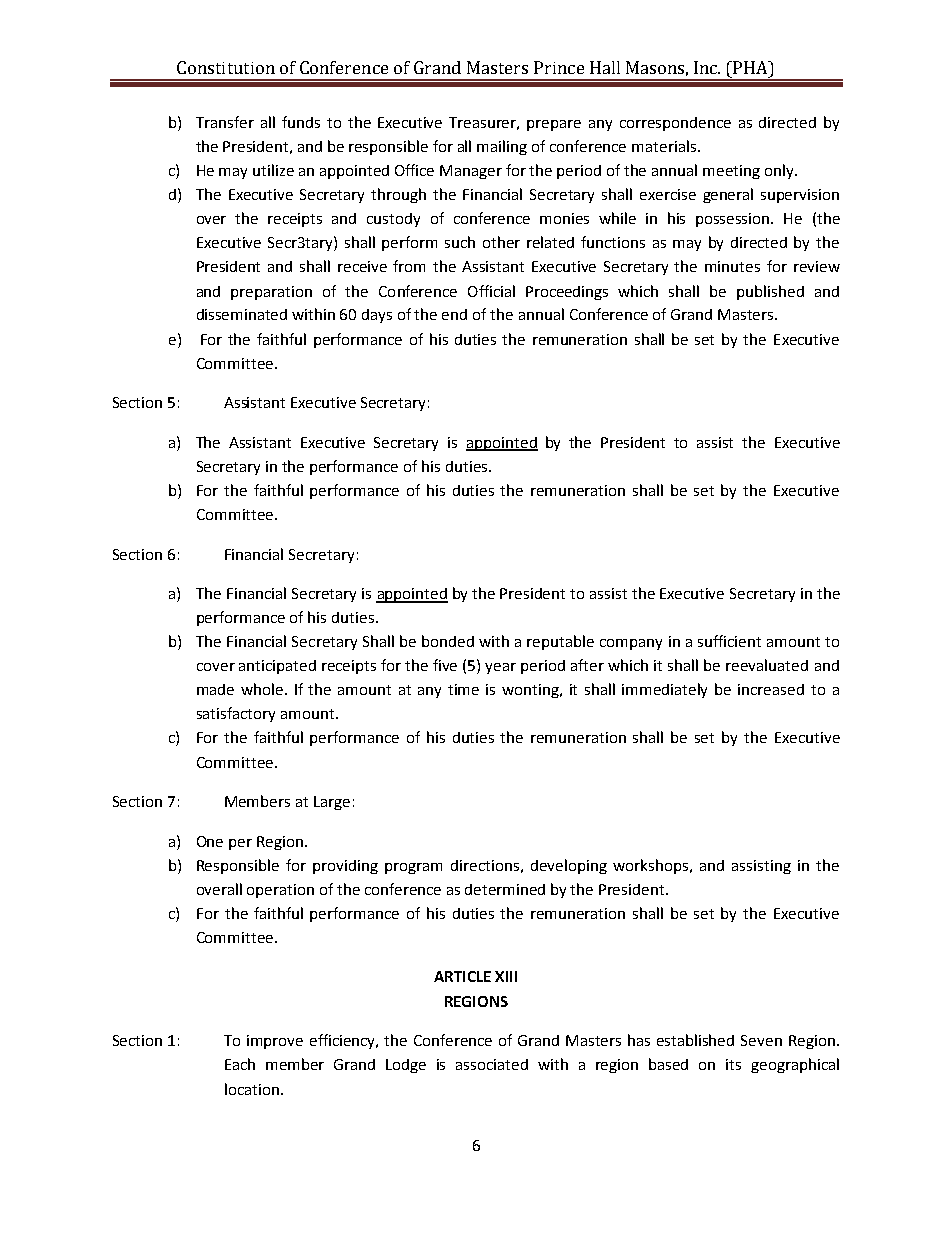  What do you see at coordinates (492, 1064) in the screenshot?
I see `associated` at bounding box center [492, 1064].
